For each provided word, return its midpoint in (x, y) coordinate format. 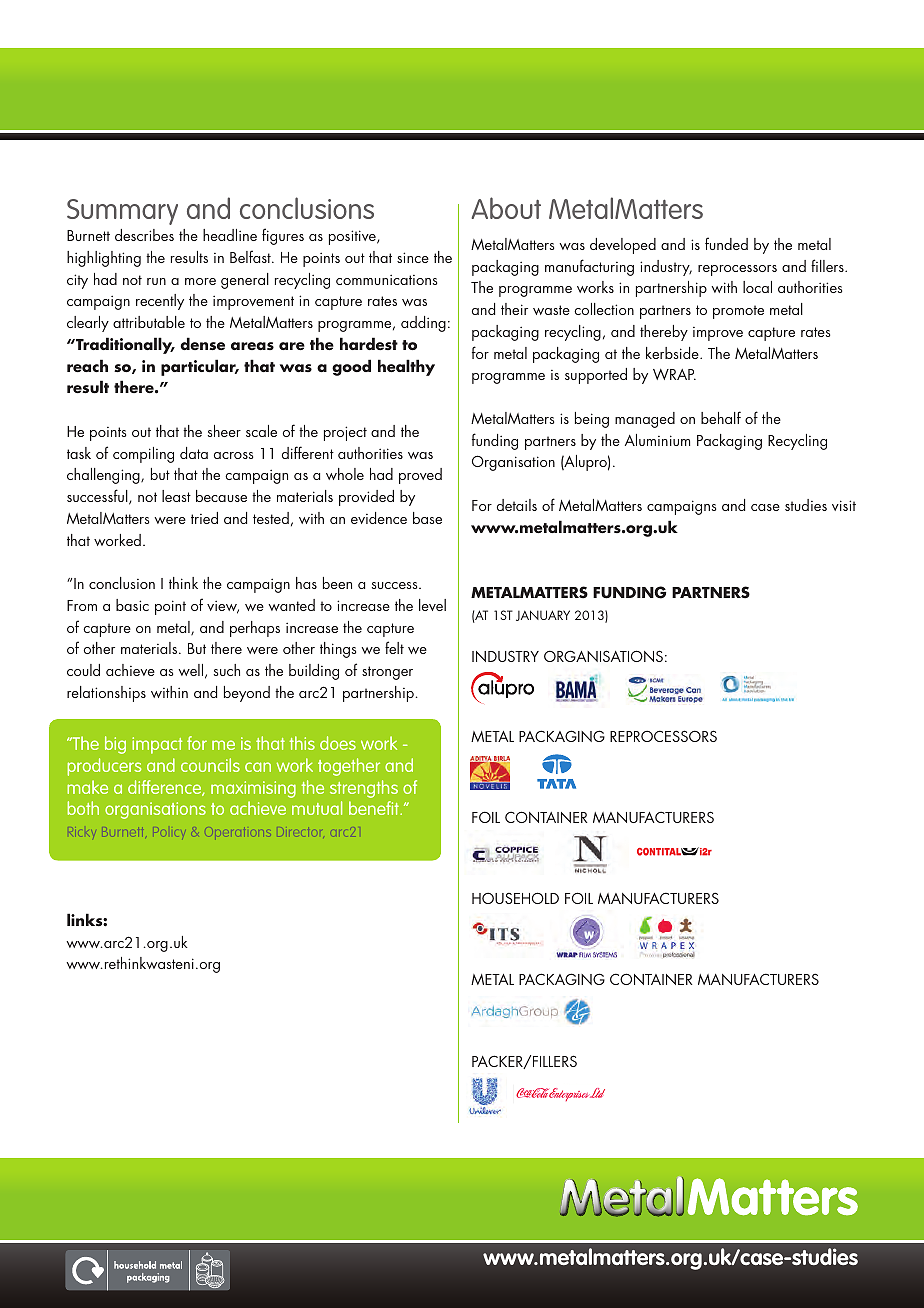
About (506, 208)
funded (726, 243)
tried (204, 518)
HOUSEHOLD (515, 898)
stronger (387, 673)
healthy (406, 367)
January (543, 615)
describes (144, 235)
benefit (375, 808)
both (83, 808)
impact (157, 745)
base (427, 518)
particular (199, 367)
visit (844, 505)
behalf (721, 417)
